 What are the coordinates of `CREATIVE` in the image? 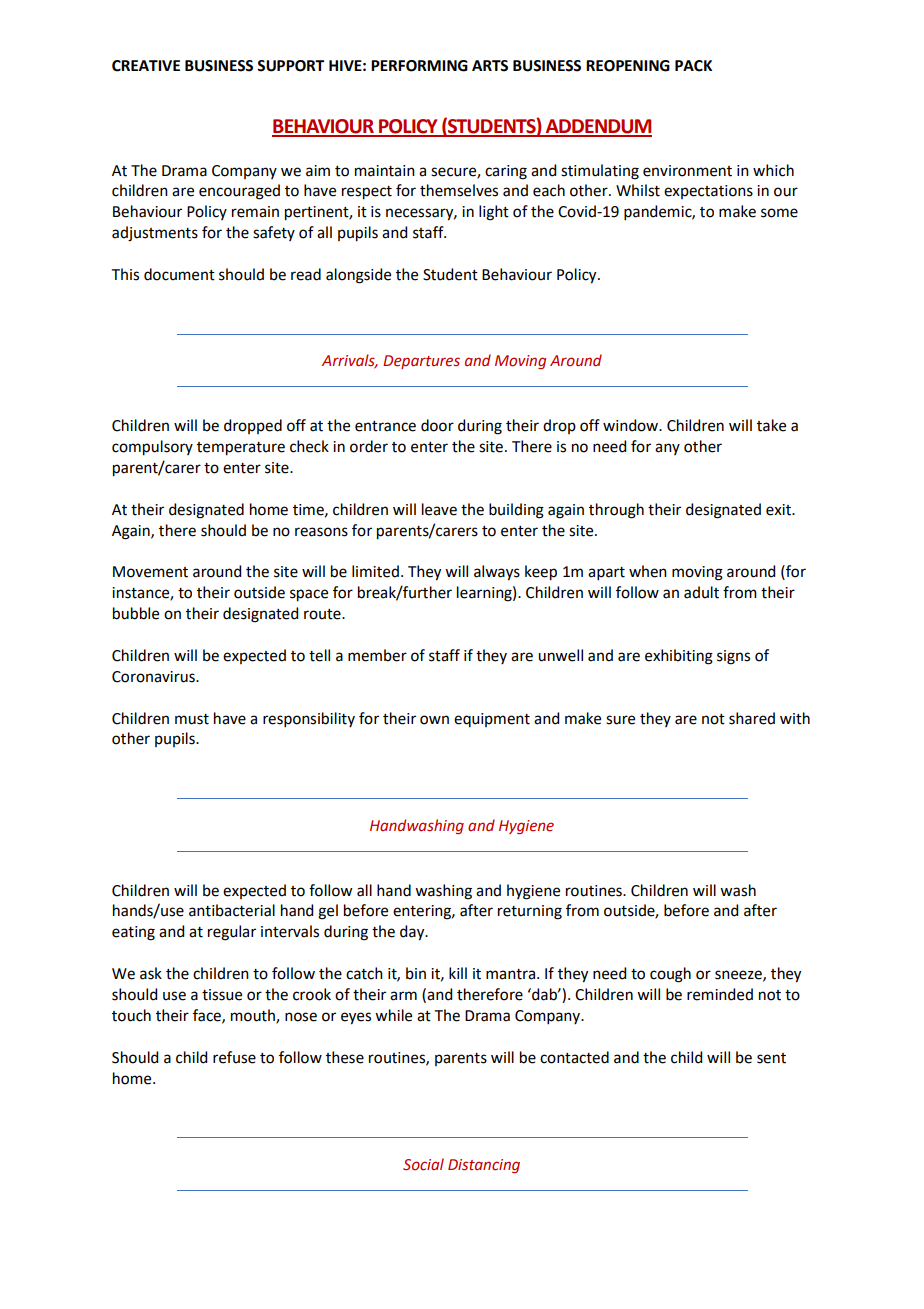 It's located at (146, 66).
